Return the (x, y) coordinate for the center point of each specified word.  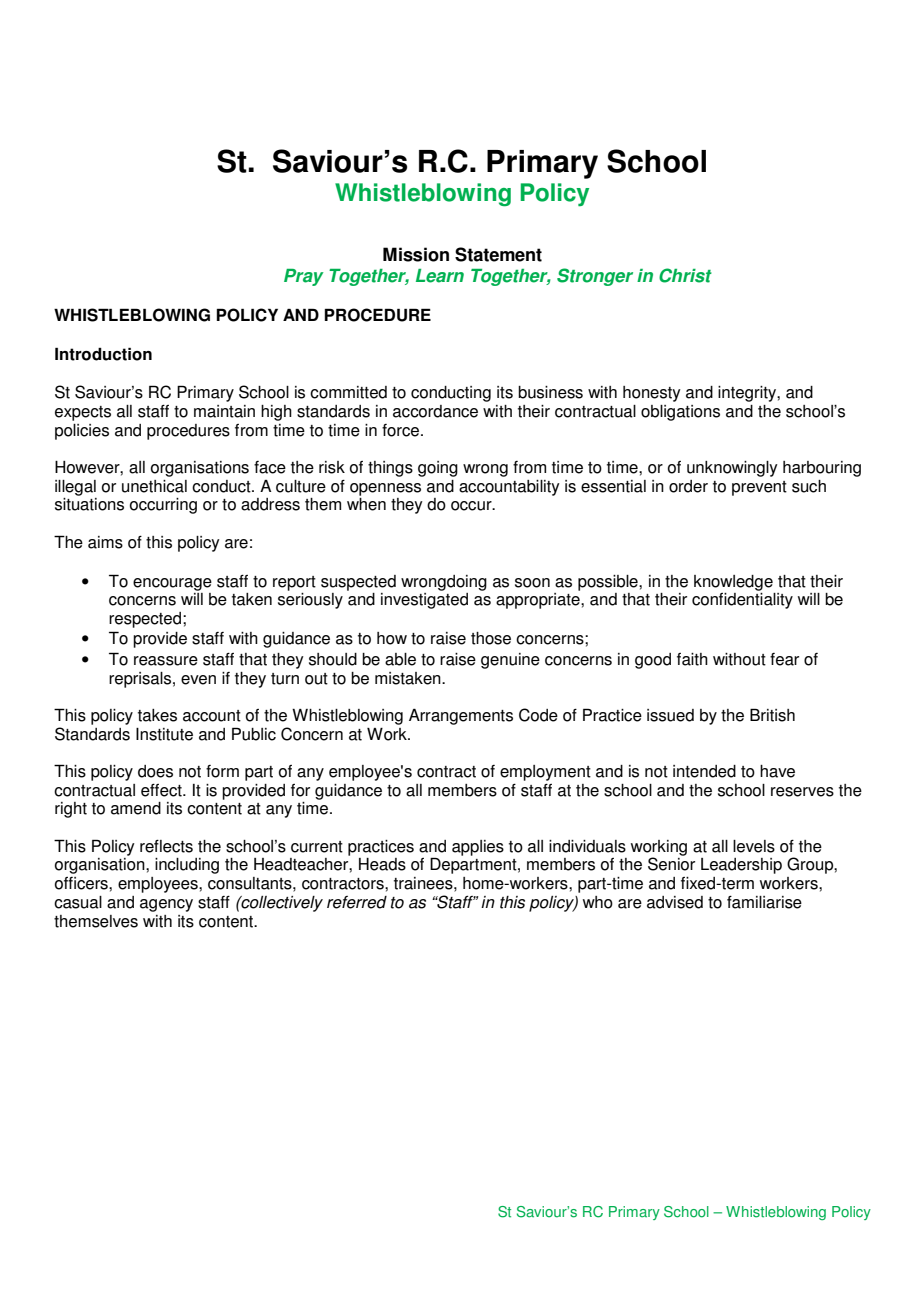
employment (545, 773)
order (688, 486)
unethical (154, 486)
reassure (166, 661)
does (155, 771)
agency (166, 905)
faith (692, 659)
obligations (680, 413)
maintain (224, 411)
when (366, 504)
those (491, 638)
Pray (304, 277)
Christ (685, 275)
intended (704, 771)
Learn (440, 276)
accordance (435, 411)
